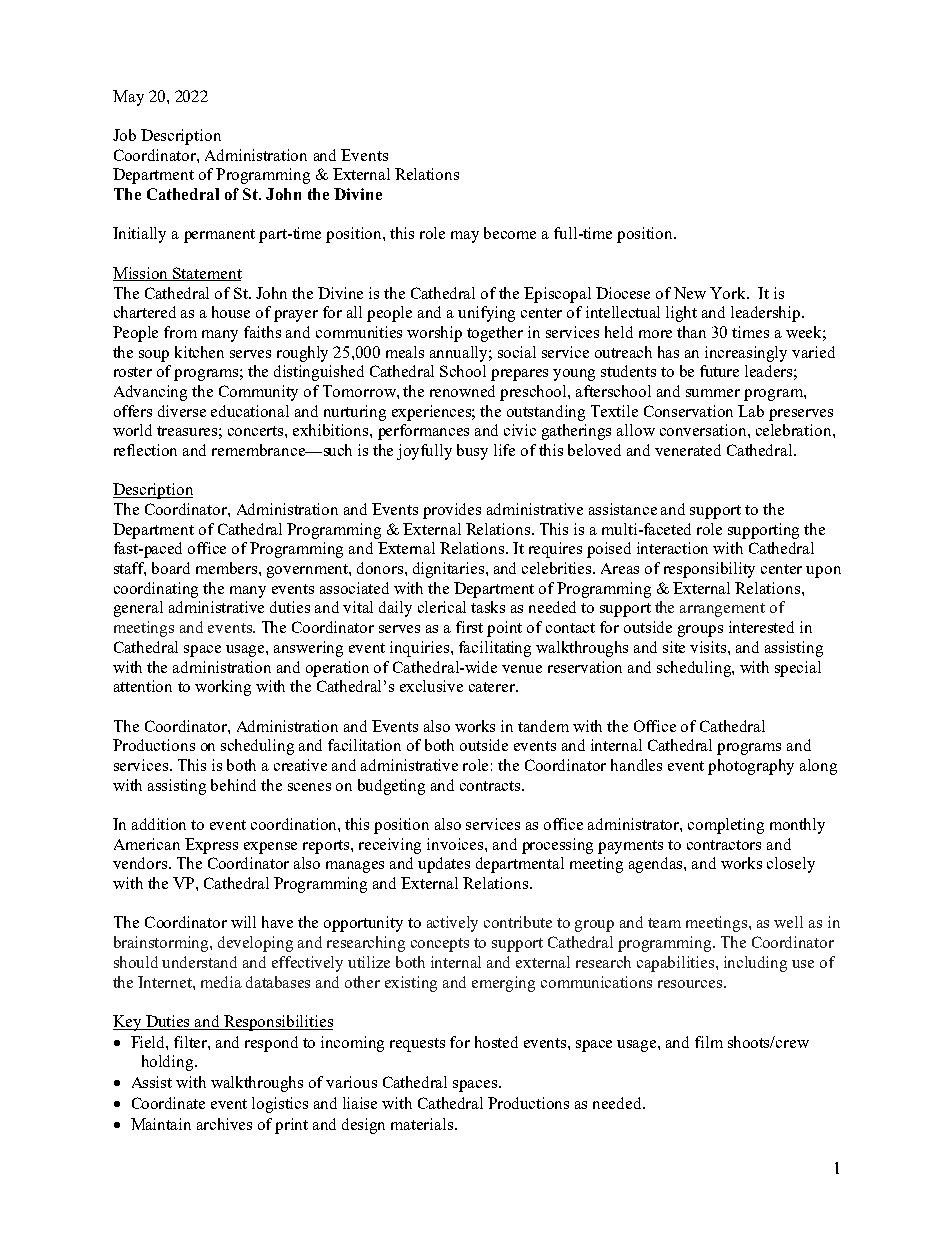 The height and width of the image is (1233, 952). I want to click on reflection, so click(145, 450).
